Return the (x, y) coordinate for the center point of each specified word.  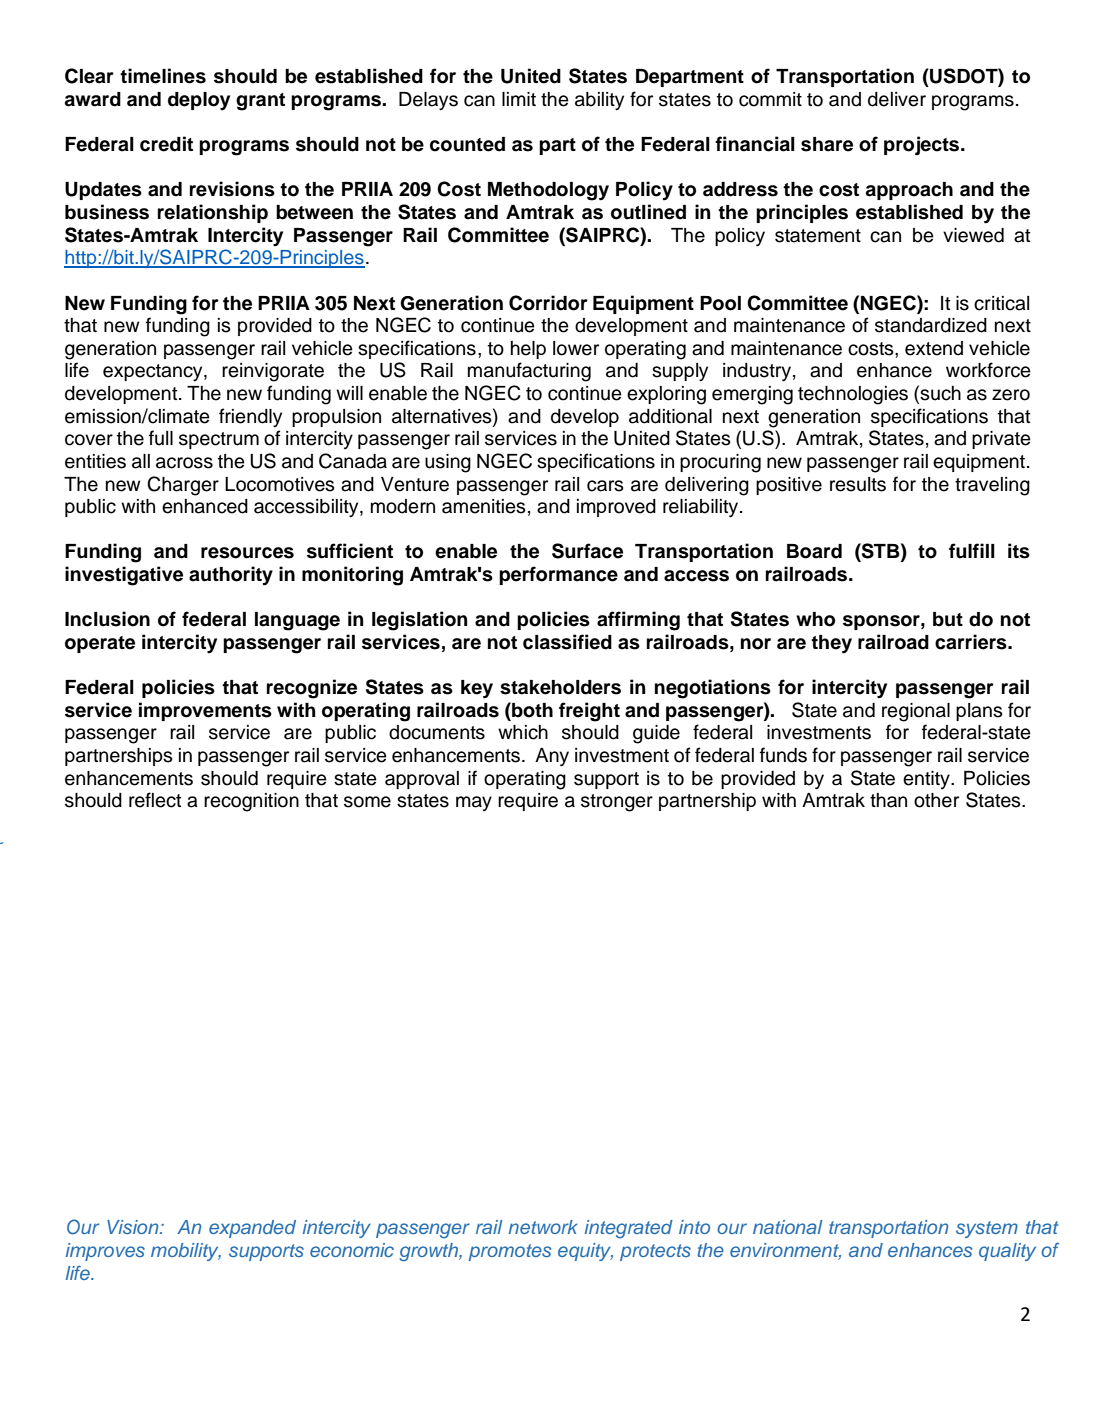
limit (519, 99)
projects (923, 145)
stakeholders (560, 687)
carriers (972, 642)
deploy (199, 101)
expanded (252, 1229)
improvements (205, 711)
